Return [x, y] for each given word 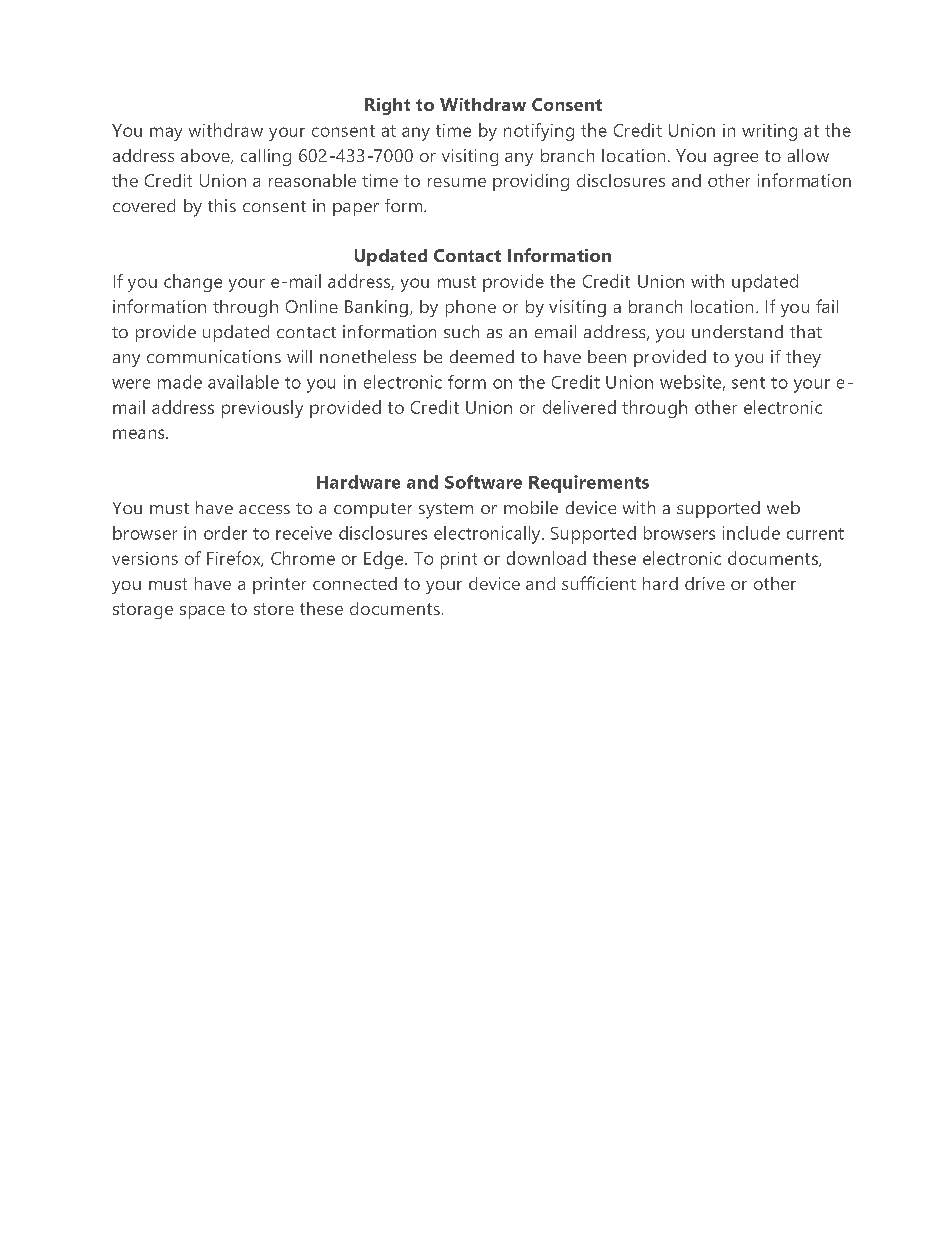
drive [705, 583]
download [546, 558]
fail [827, 306]
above [206, 156]
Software [483, 482]
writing [769, 132]
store [274, 609]
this [222, 205]
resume [457, 182]
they [803, 359]
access [264, 509]
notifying [539, 132]
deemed [482, 356]
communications [214, 356]
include [751, 533]
